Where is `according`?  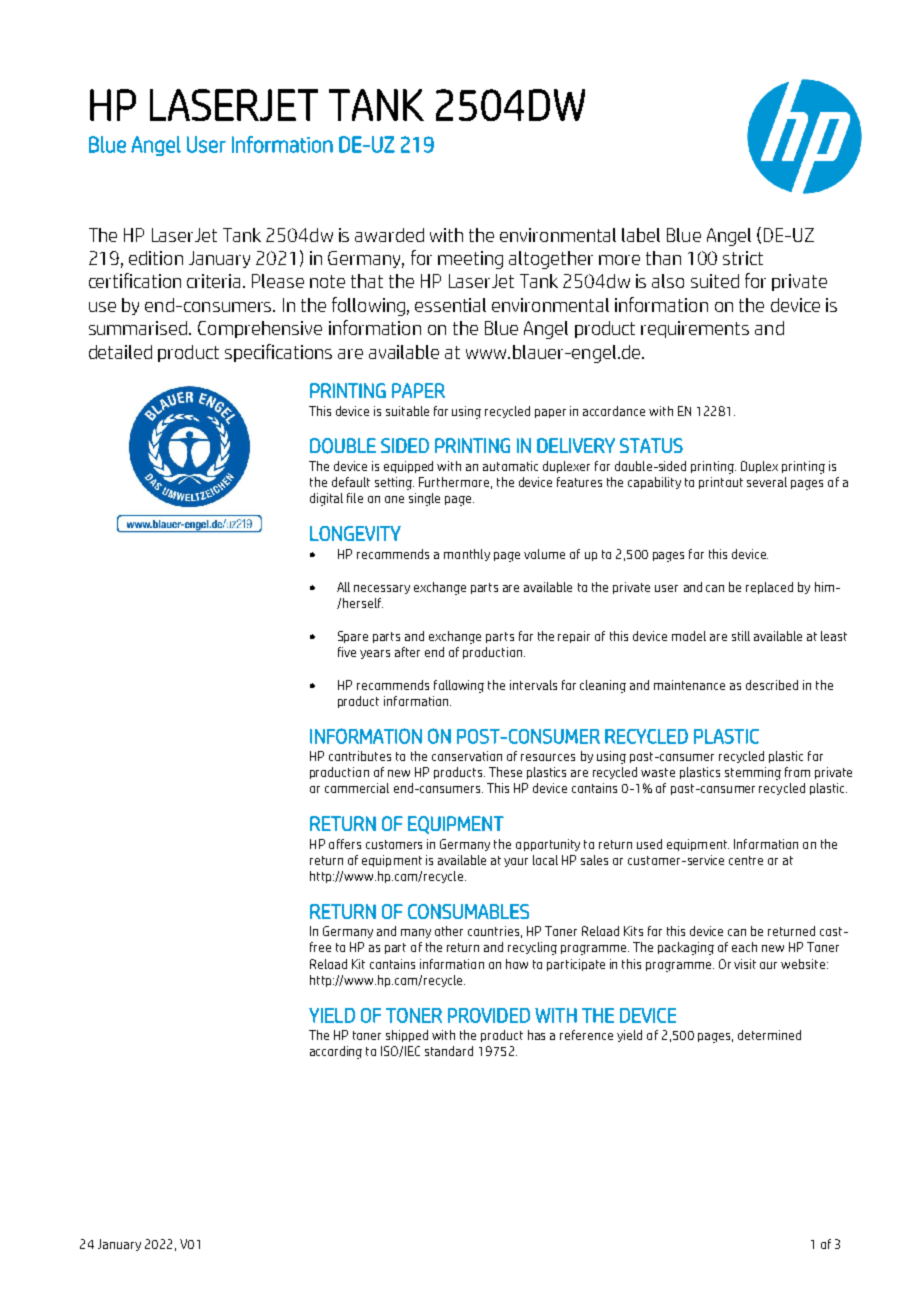 according is located at coordinates (336, 1052).
